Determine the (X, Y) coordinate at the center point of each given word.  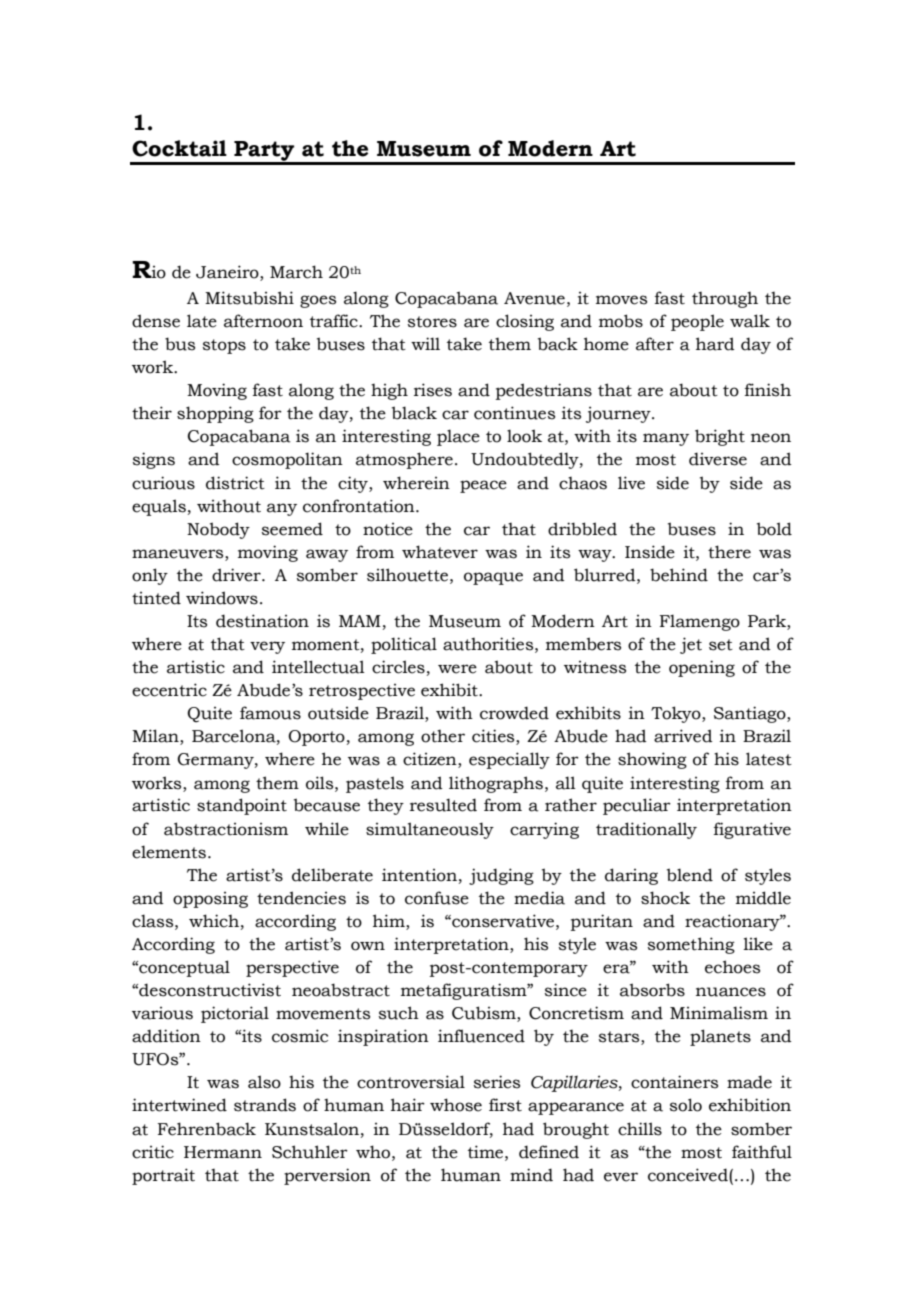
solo (686, 1105)
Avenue (534, 298)
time (487, 1152)
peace (483, 486)
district (235, 483)
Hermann (223, 1152)
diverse (718, 459)
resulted (443, 805)
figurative (752, 830)
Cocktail (179, 148)
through (725, 300)
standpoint (242, 806)
